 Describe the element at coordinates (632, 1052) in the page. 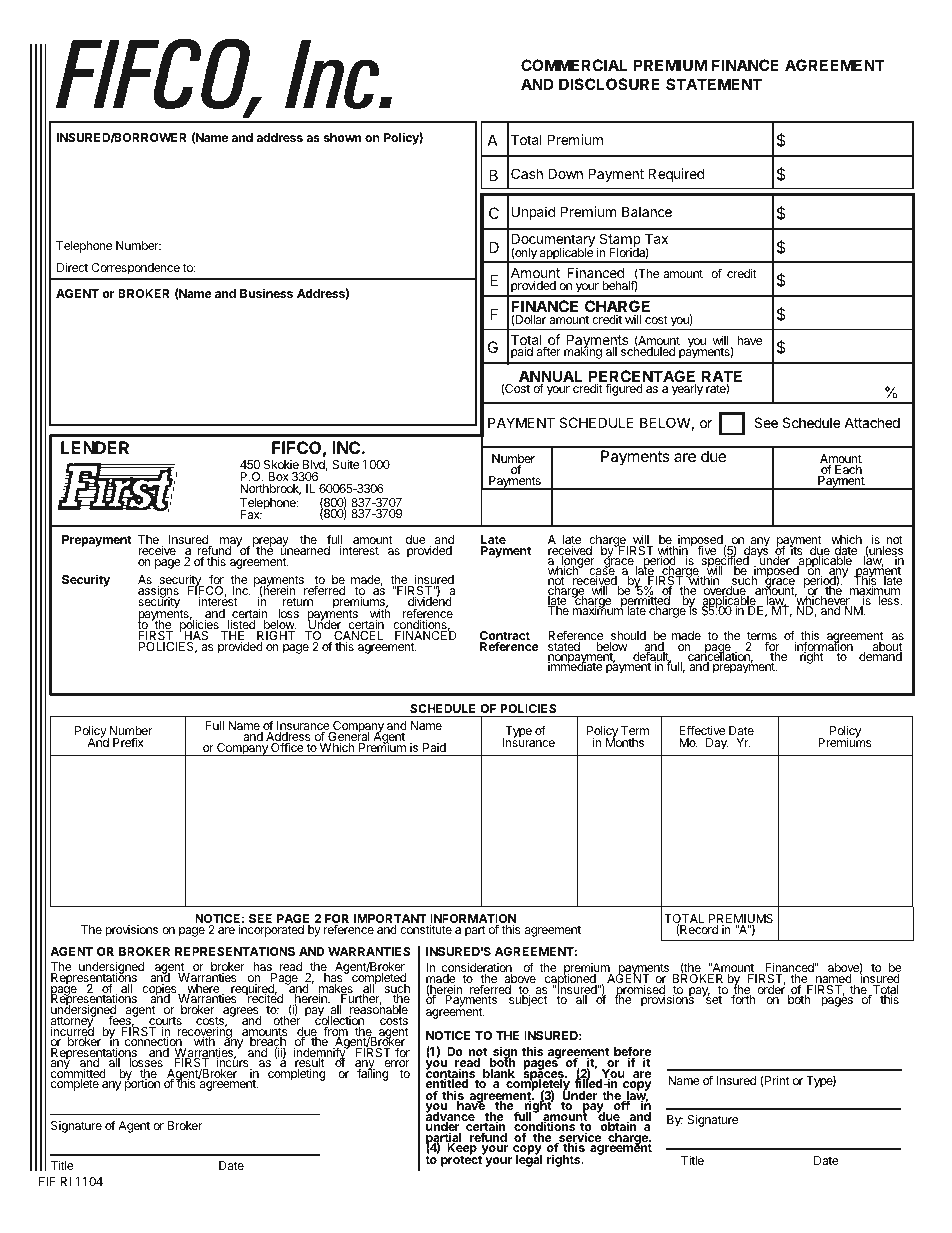

I see `before` at that location.
